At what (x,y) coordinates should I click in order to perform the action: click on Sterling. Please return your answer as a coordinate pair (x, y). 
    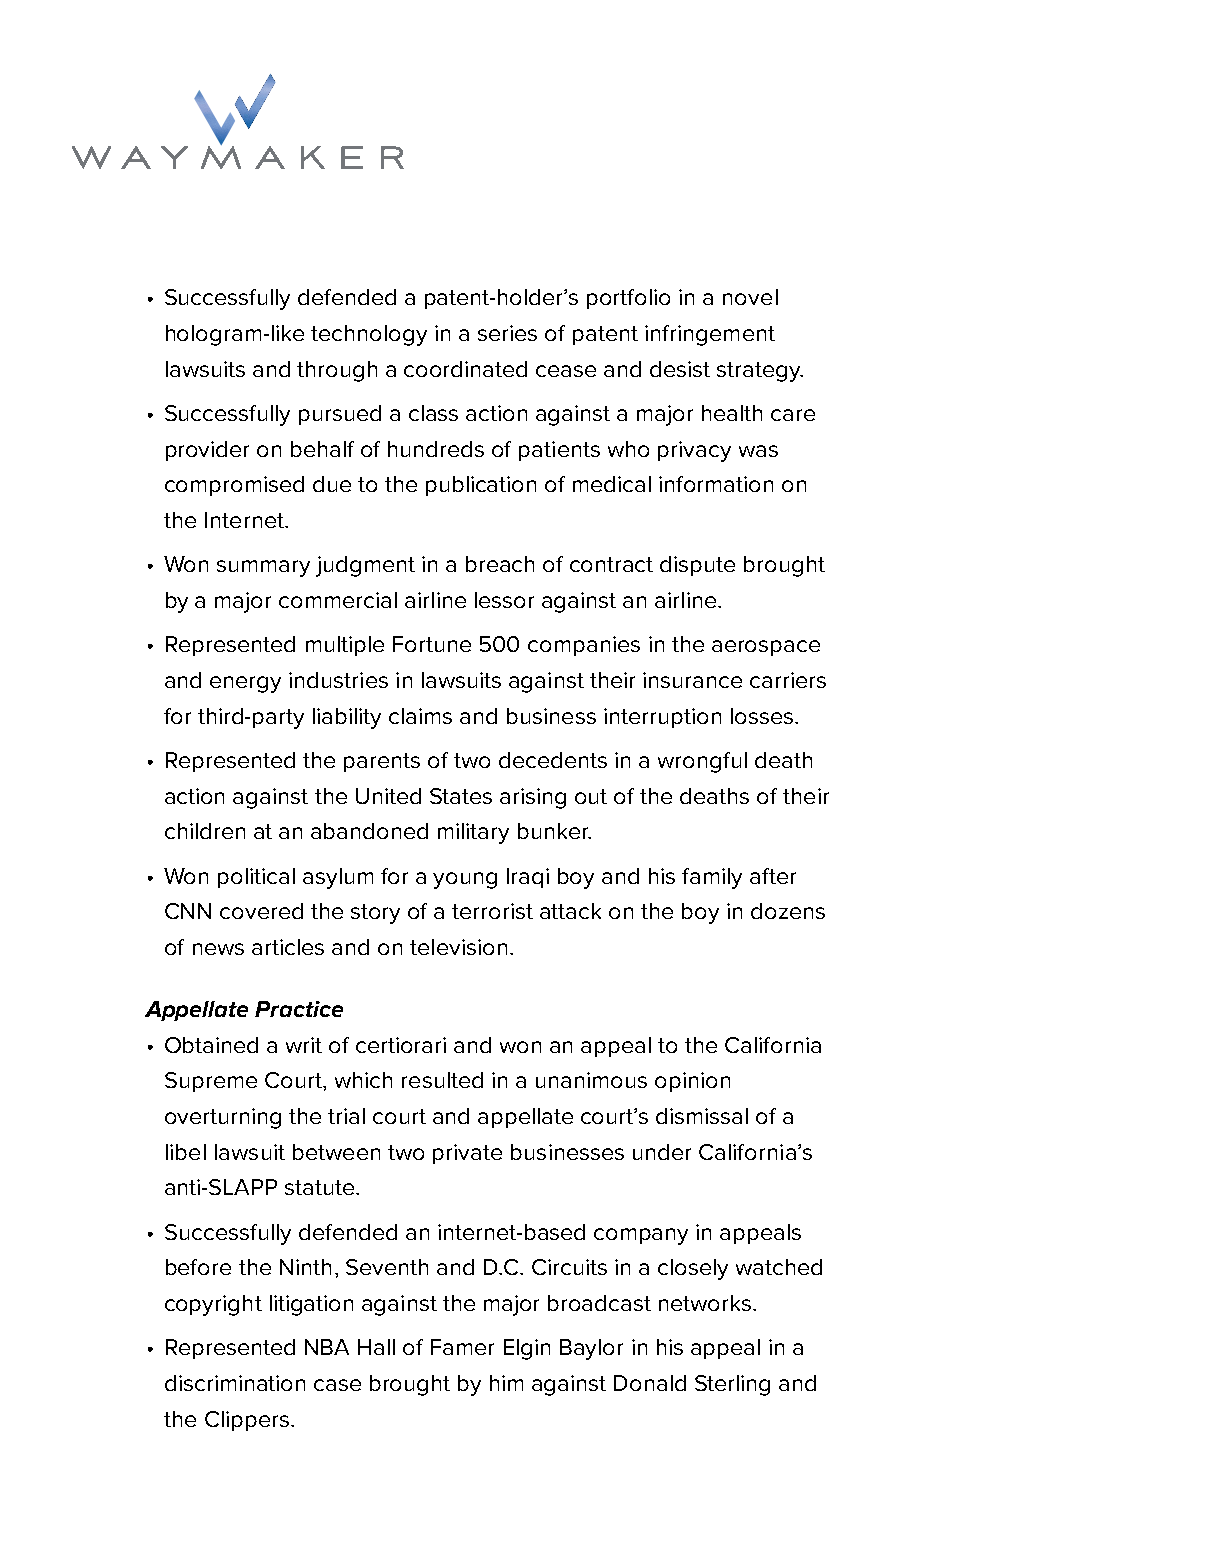
    Looking at the image, I should click on (732, 1385).
